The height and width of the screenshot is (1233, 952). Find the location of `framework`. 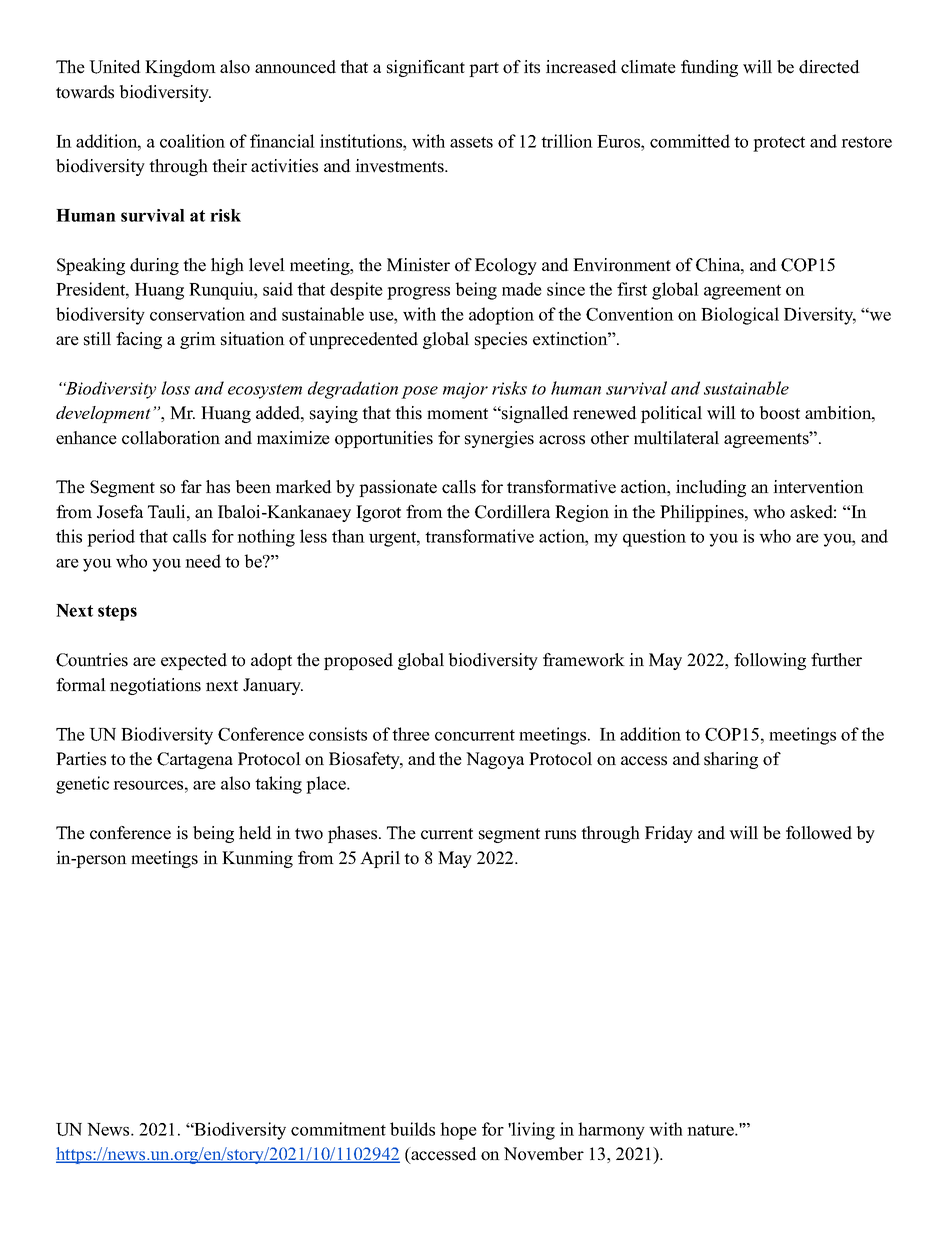

framework is located at coordinates (584, 660).
